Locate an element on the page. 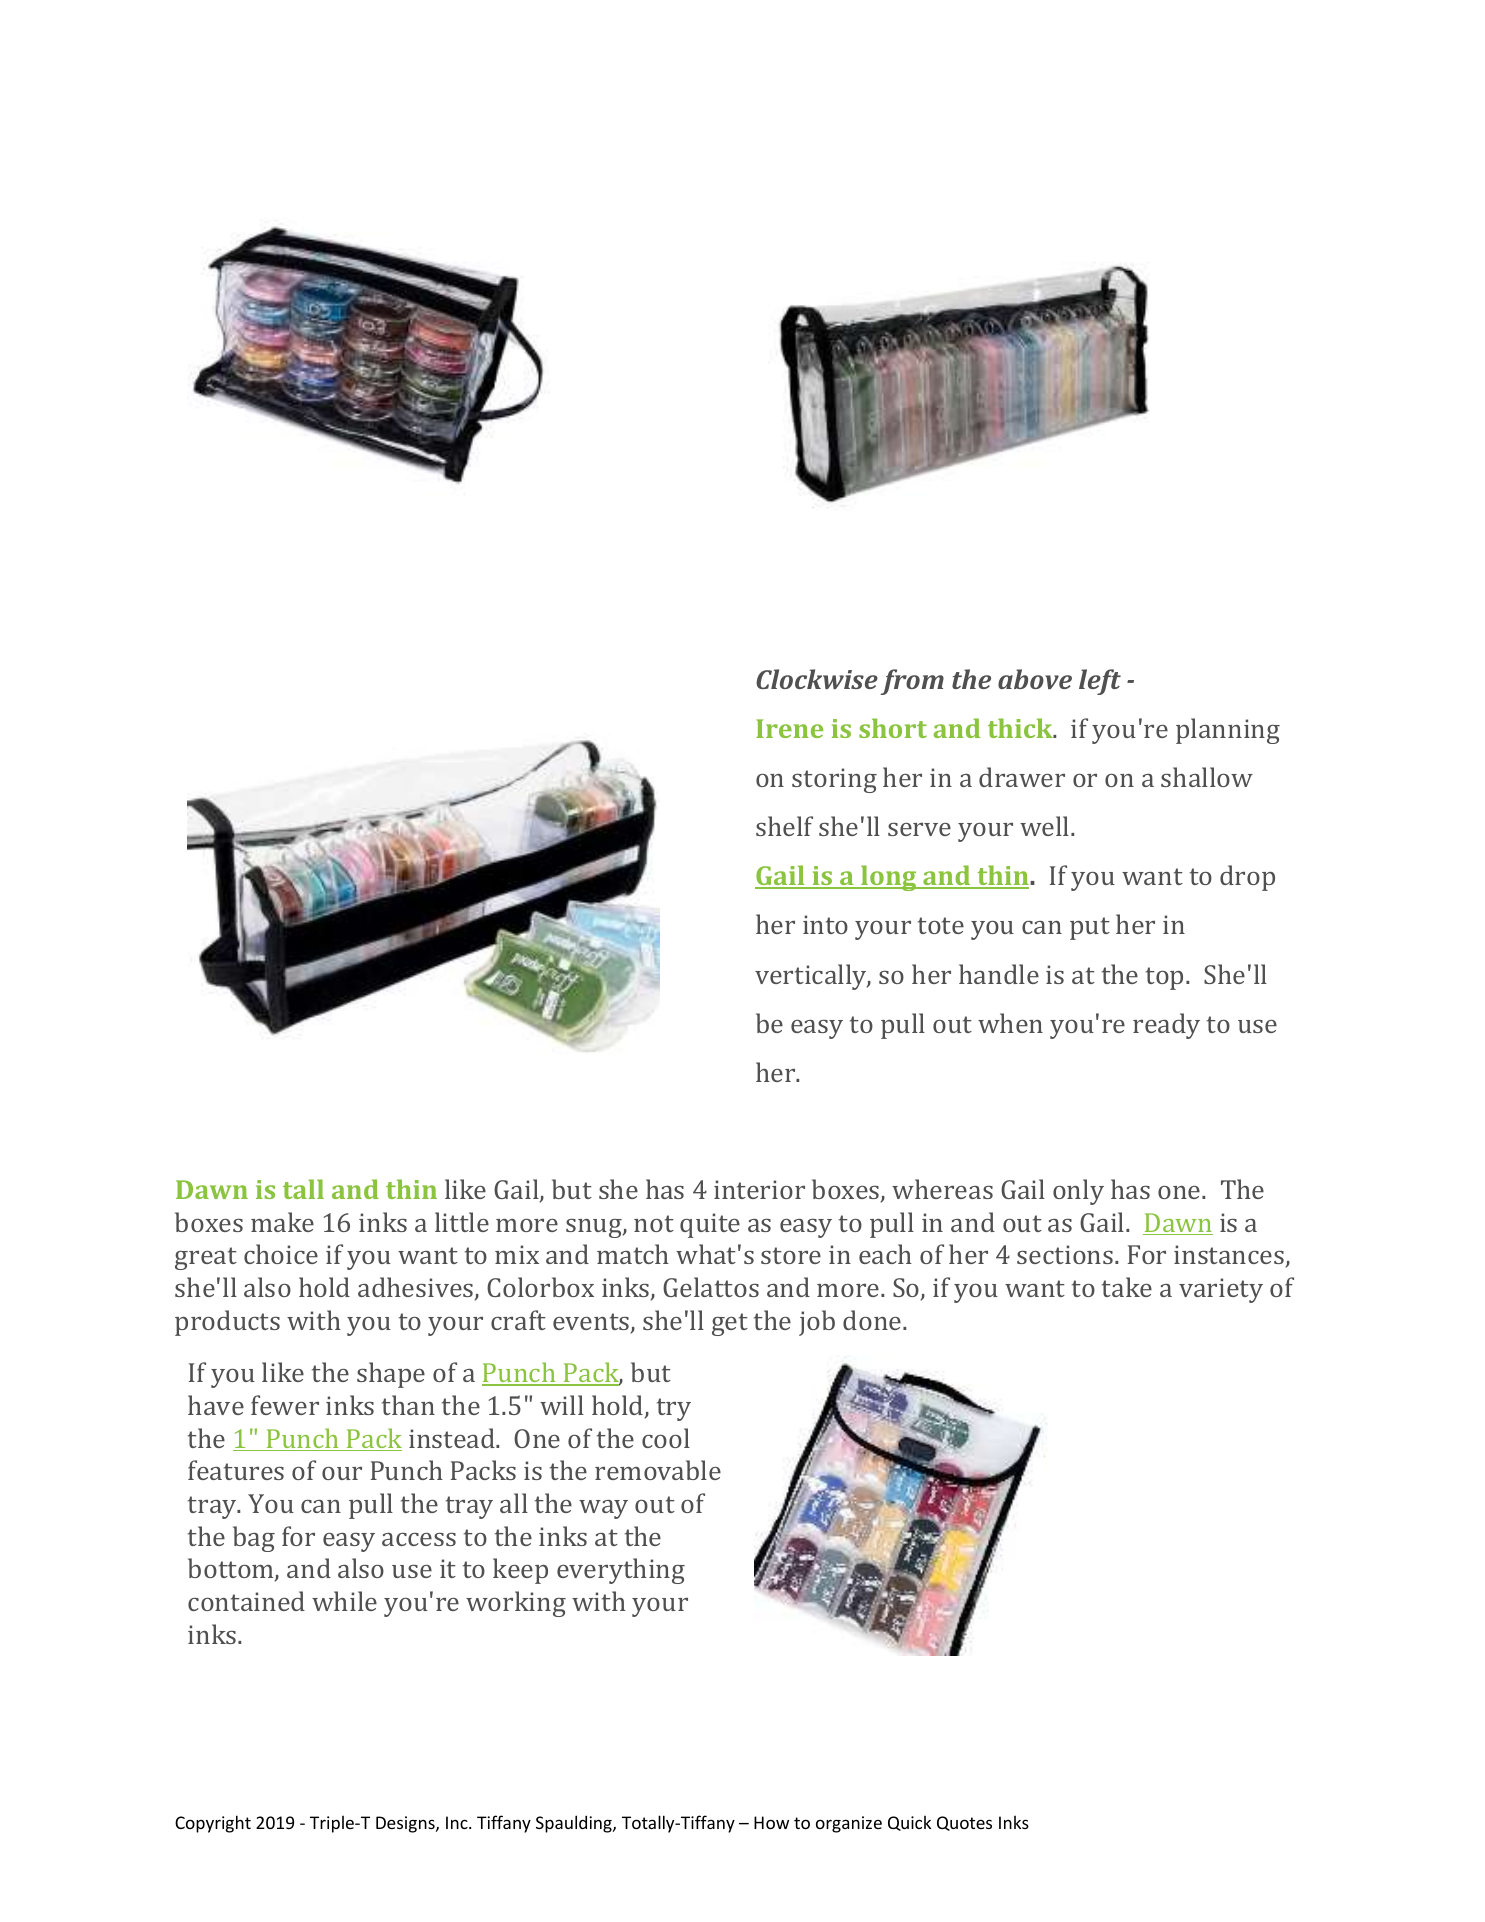  Clockwise is located at coordinates (817, 679).
